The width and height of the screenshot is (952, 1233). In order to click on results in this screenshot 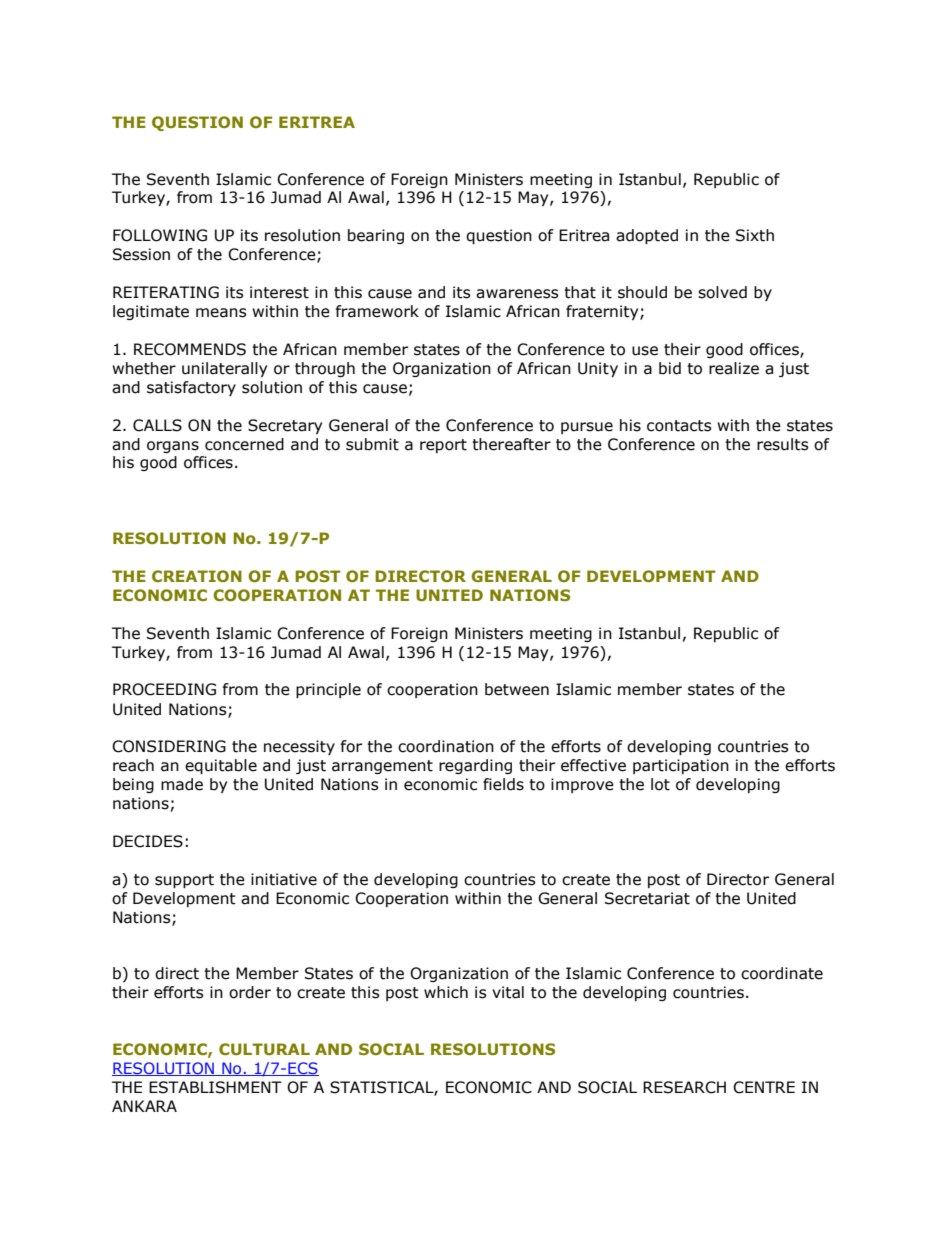, I will do `click(783, 444)`.
